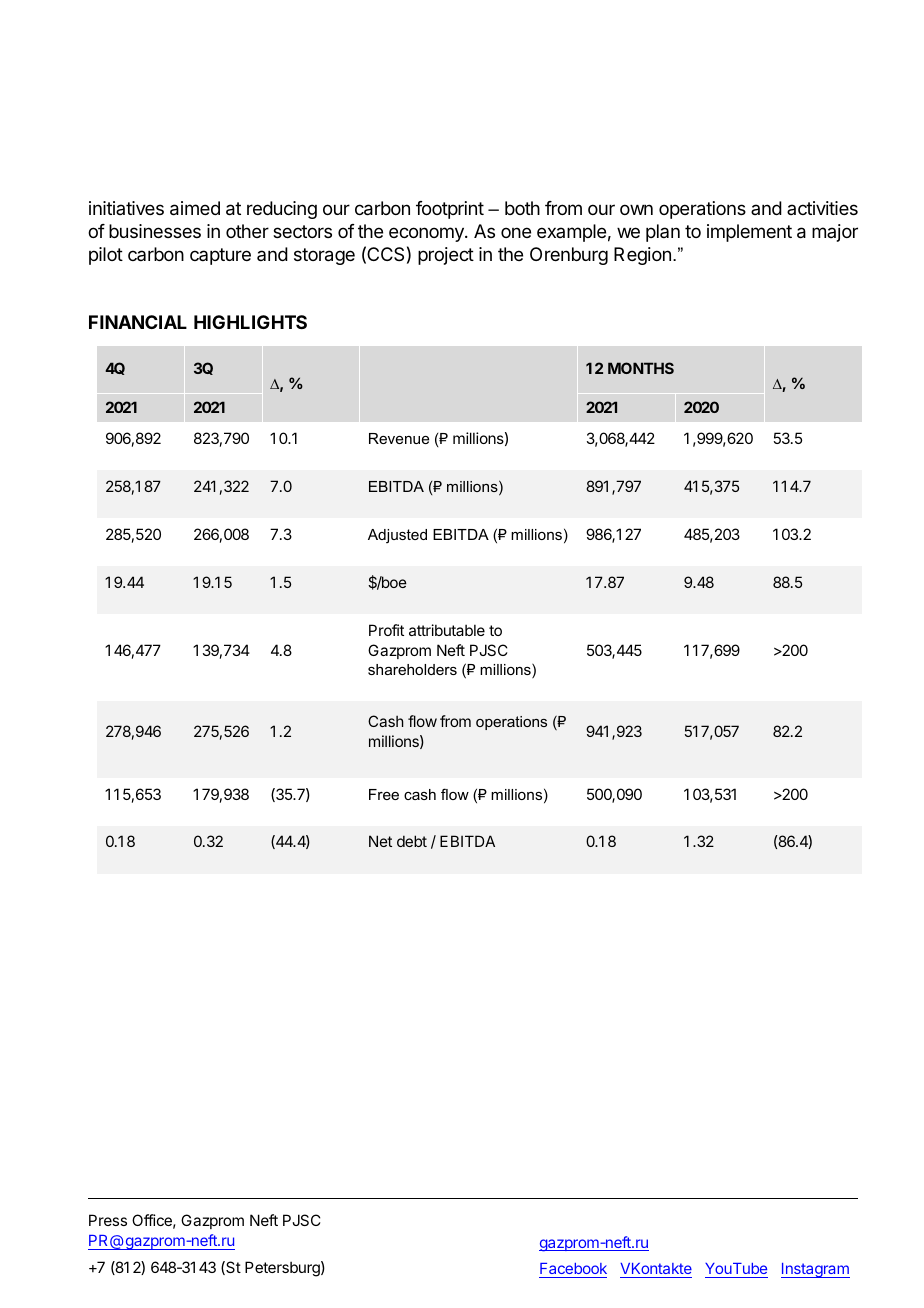  Describe the element at coordinates (412, 669) in the image. I see `shareholders` at that location.
